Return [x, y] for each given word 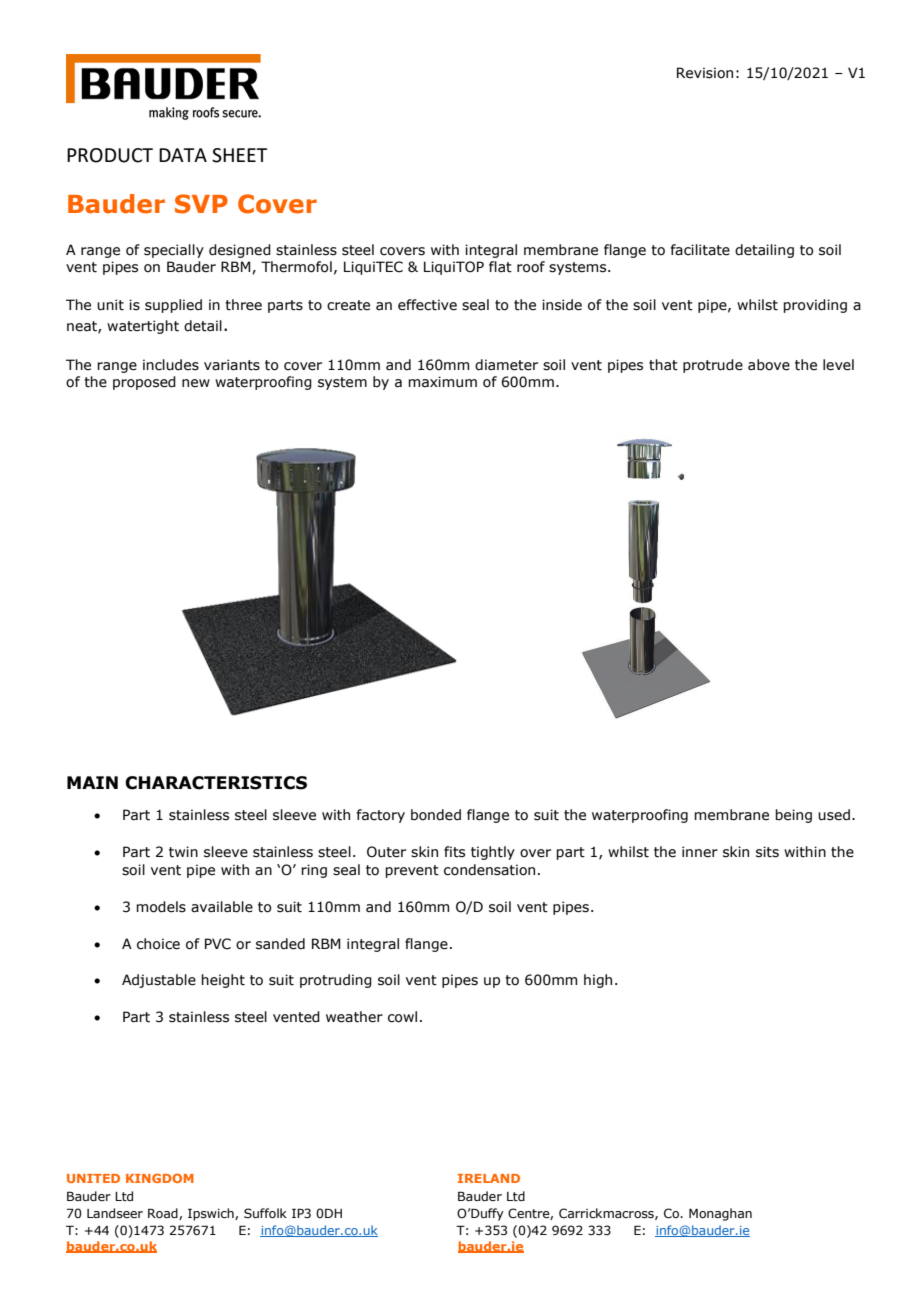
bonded [436, 815]
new [196, 383]
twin [183, 852]
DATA [183, 155]
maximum [442, 382]
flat [500, 267]
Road [164, 1214]
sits [767, 852]
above [769, 365]
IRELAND [489, 1178]
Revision [705, 73]
